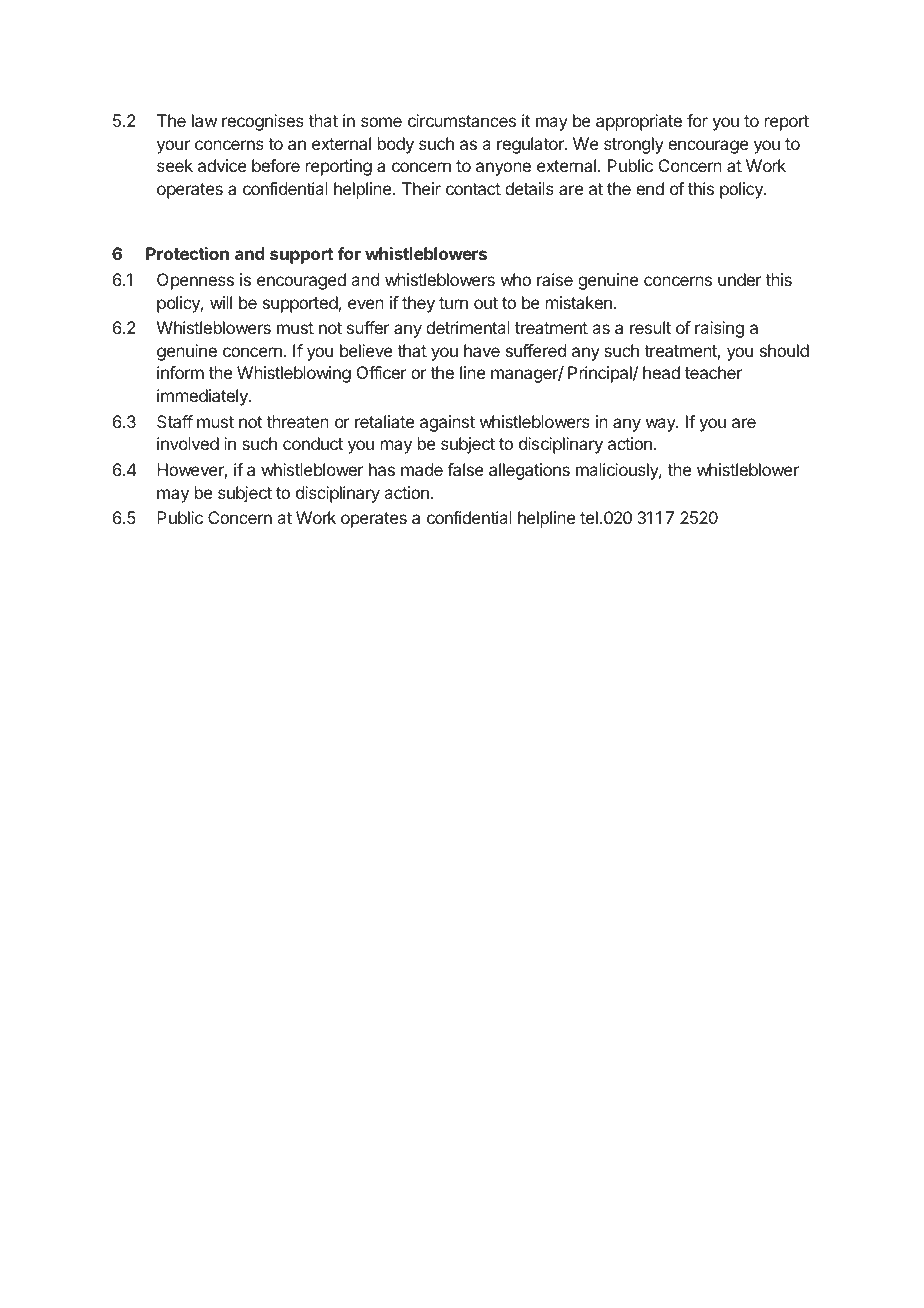  I want to click on involved, so click(188, 443).
